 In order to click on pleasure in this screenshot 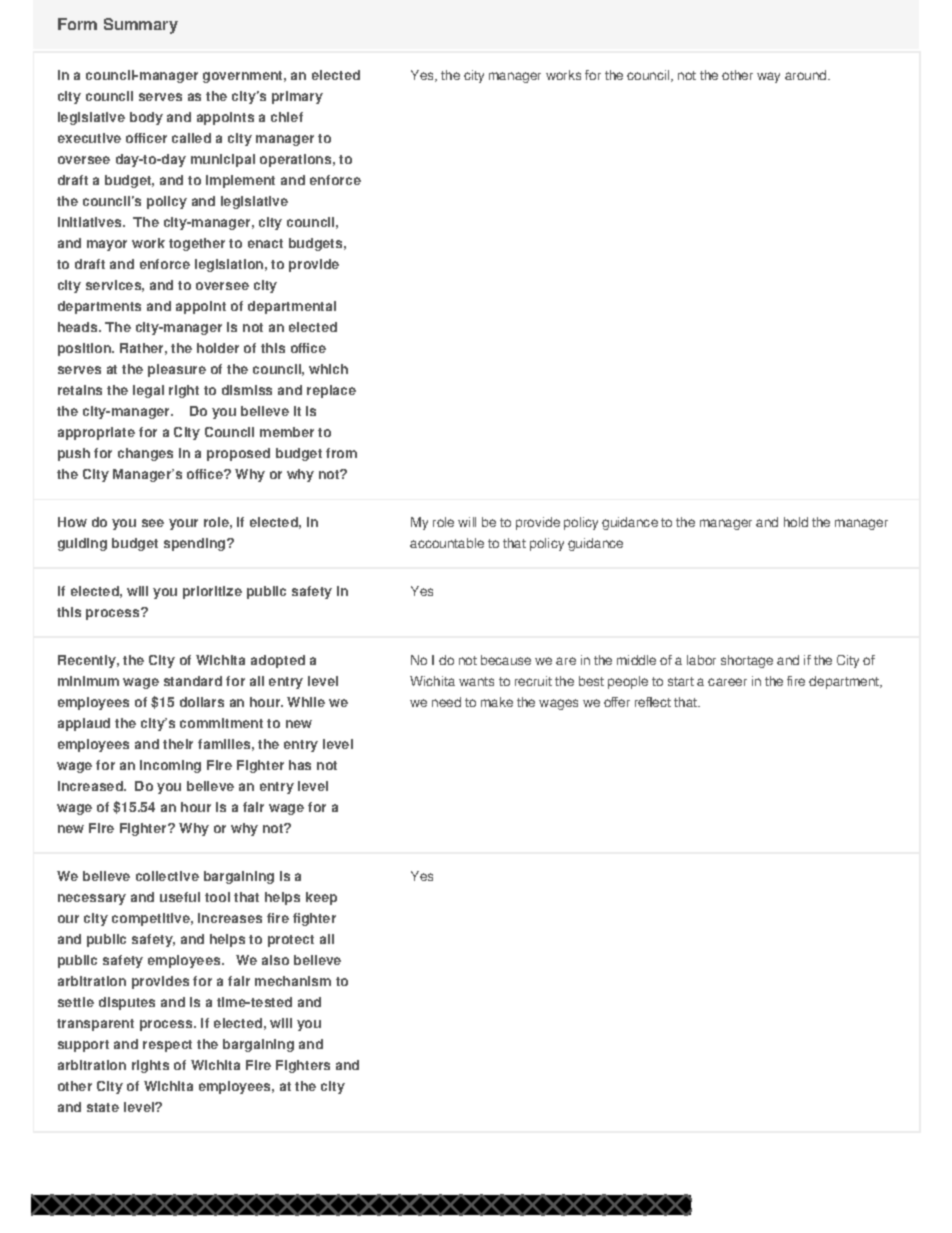, I will do `click(177, 370)`.
